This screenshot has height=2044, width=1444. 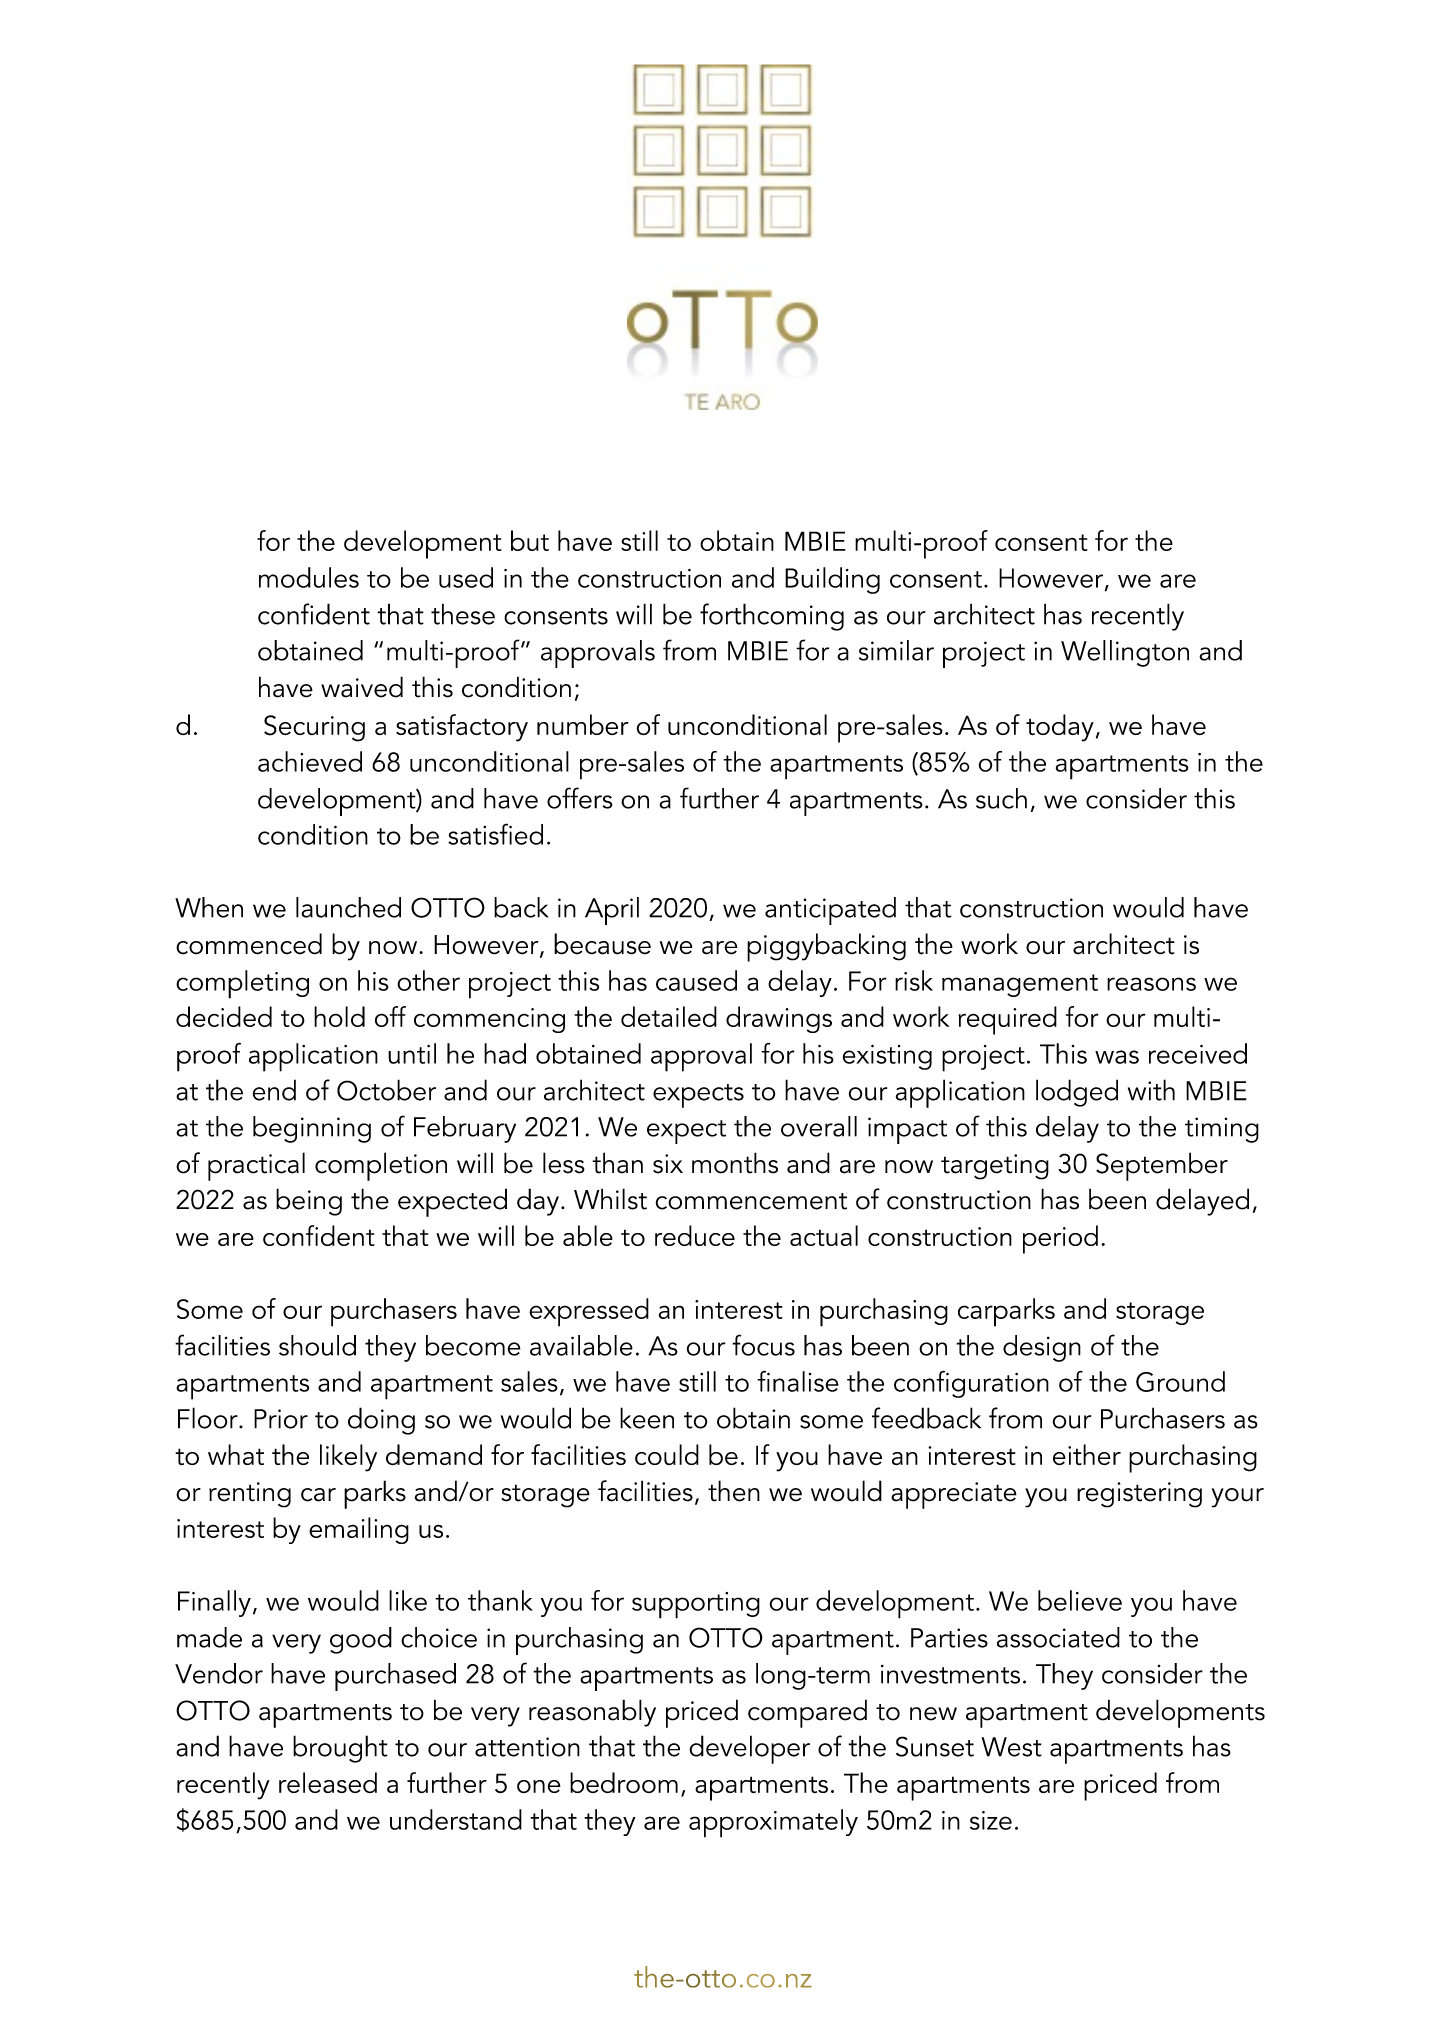 I want to click on September, so click(x=1162, y=1166).
